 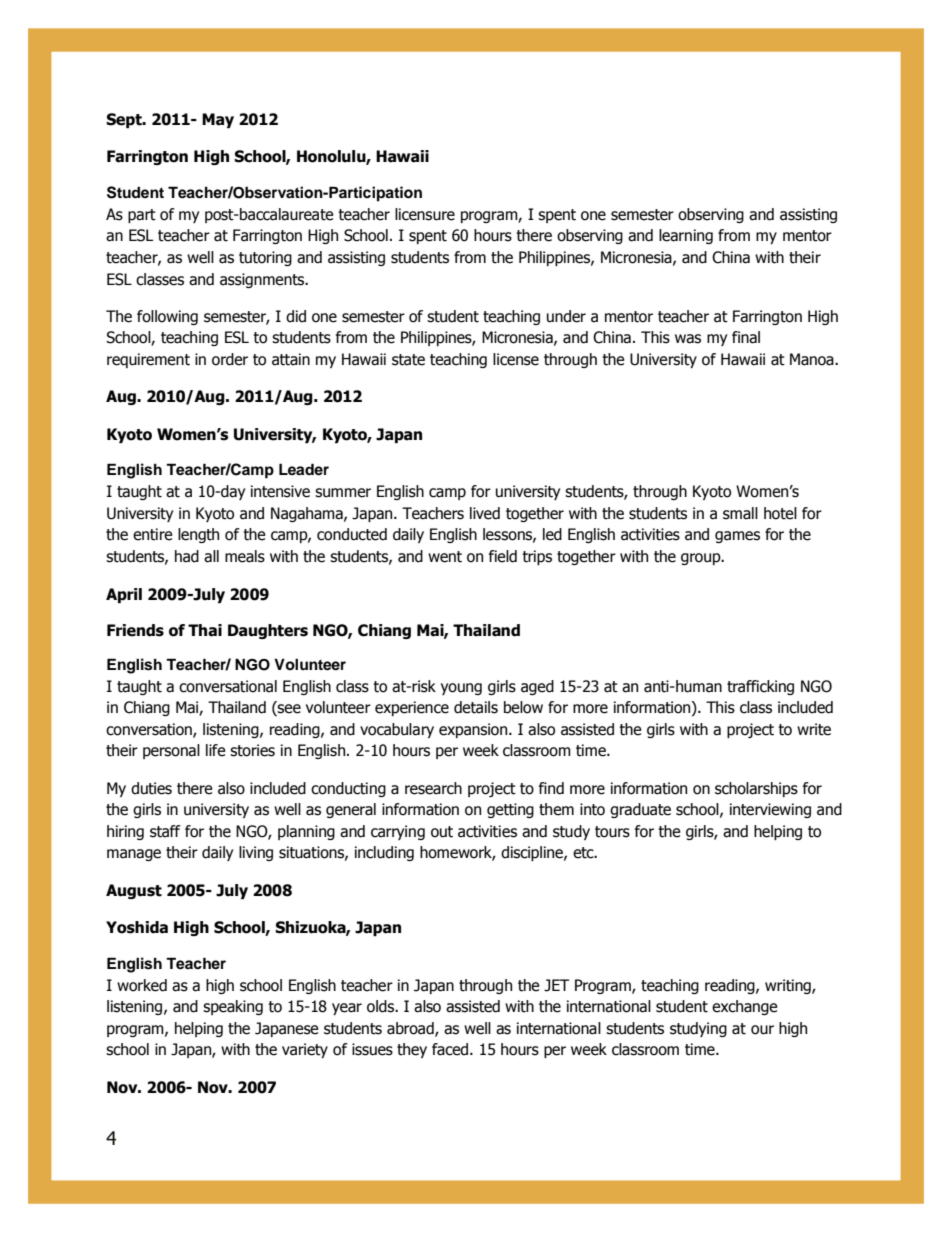 What do you see at coordinates (686, 236) in the screenshot?
I see `learning` at bounding box center [686, 236].
